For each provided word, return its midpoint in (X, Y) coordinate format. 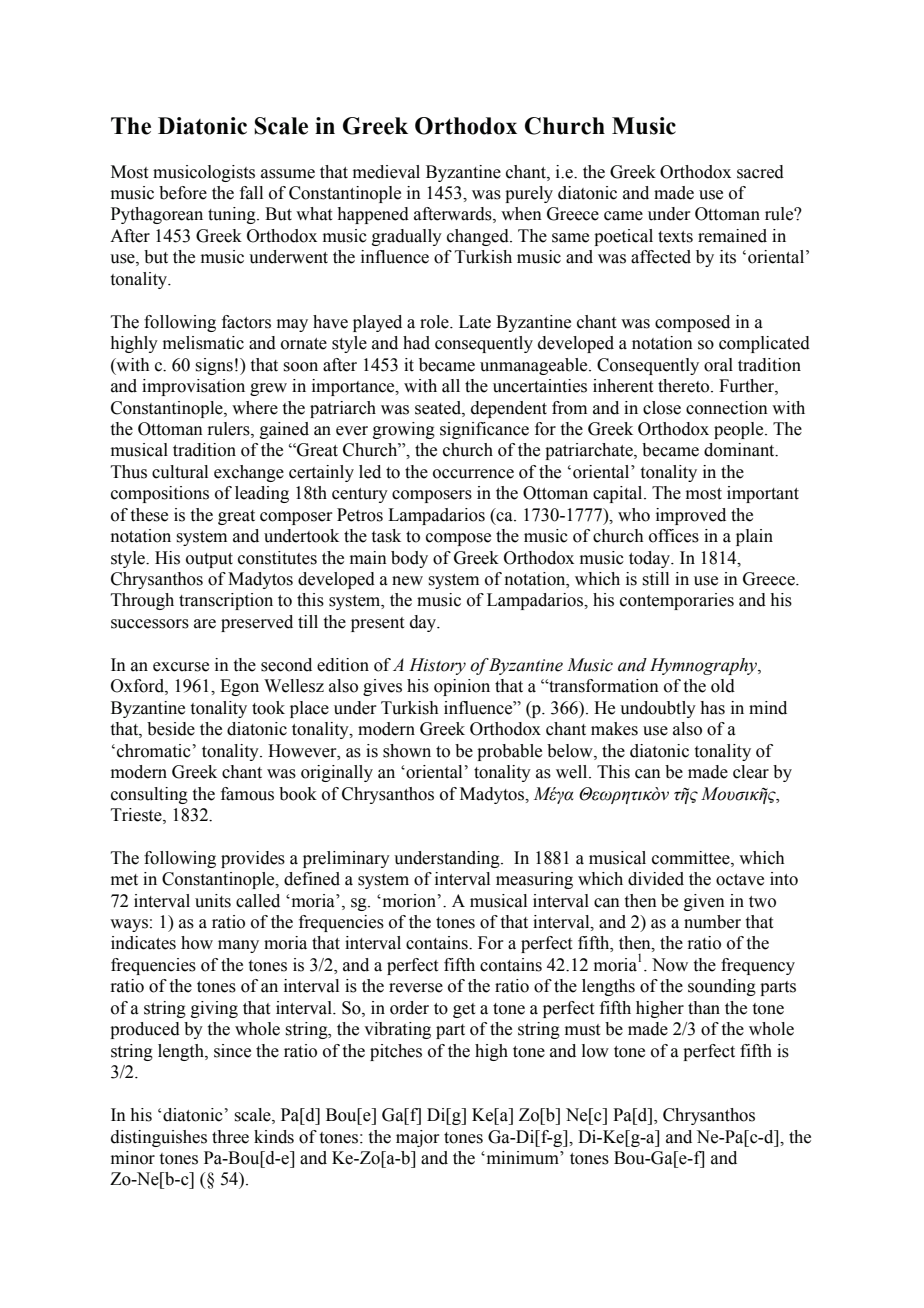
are (205, 624)
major (418, 1138)
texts (675, 237)
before (183, 193)
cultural (180, 472)
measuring (534, 880)
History (437, 666)
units (213, 901)
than (704, 1008)
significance (484, 430)
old (723, 686)
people (740, 430)
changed (479, 237)
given (704, 902)
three (230, 1137)
